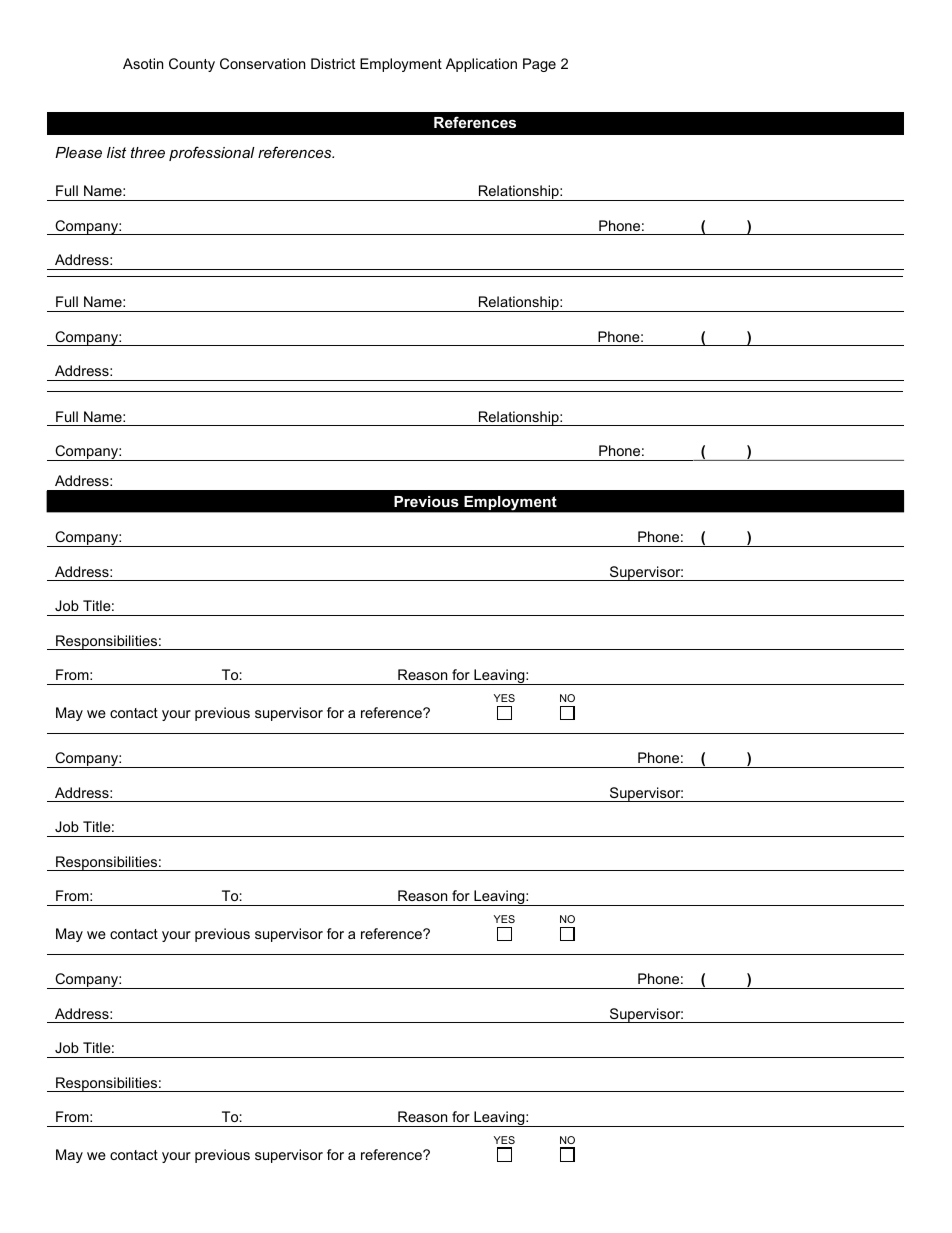  Describe the element at coordinates (78, 152) in the screenshot. I see `Please` at that location.
